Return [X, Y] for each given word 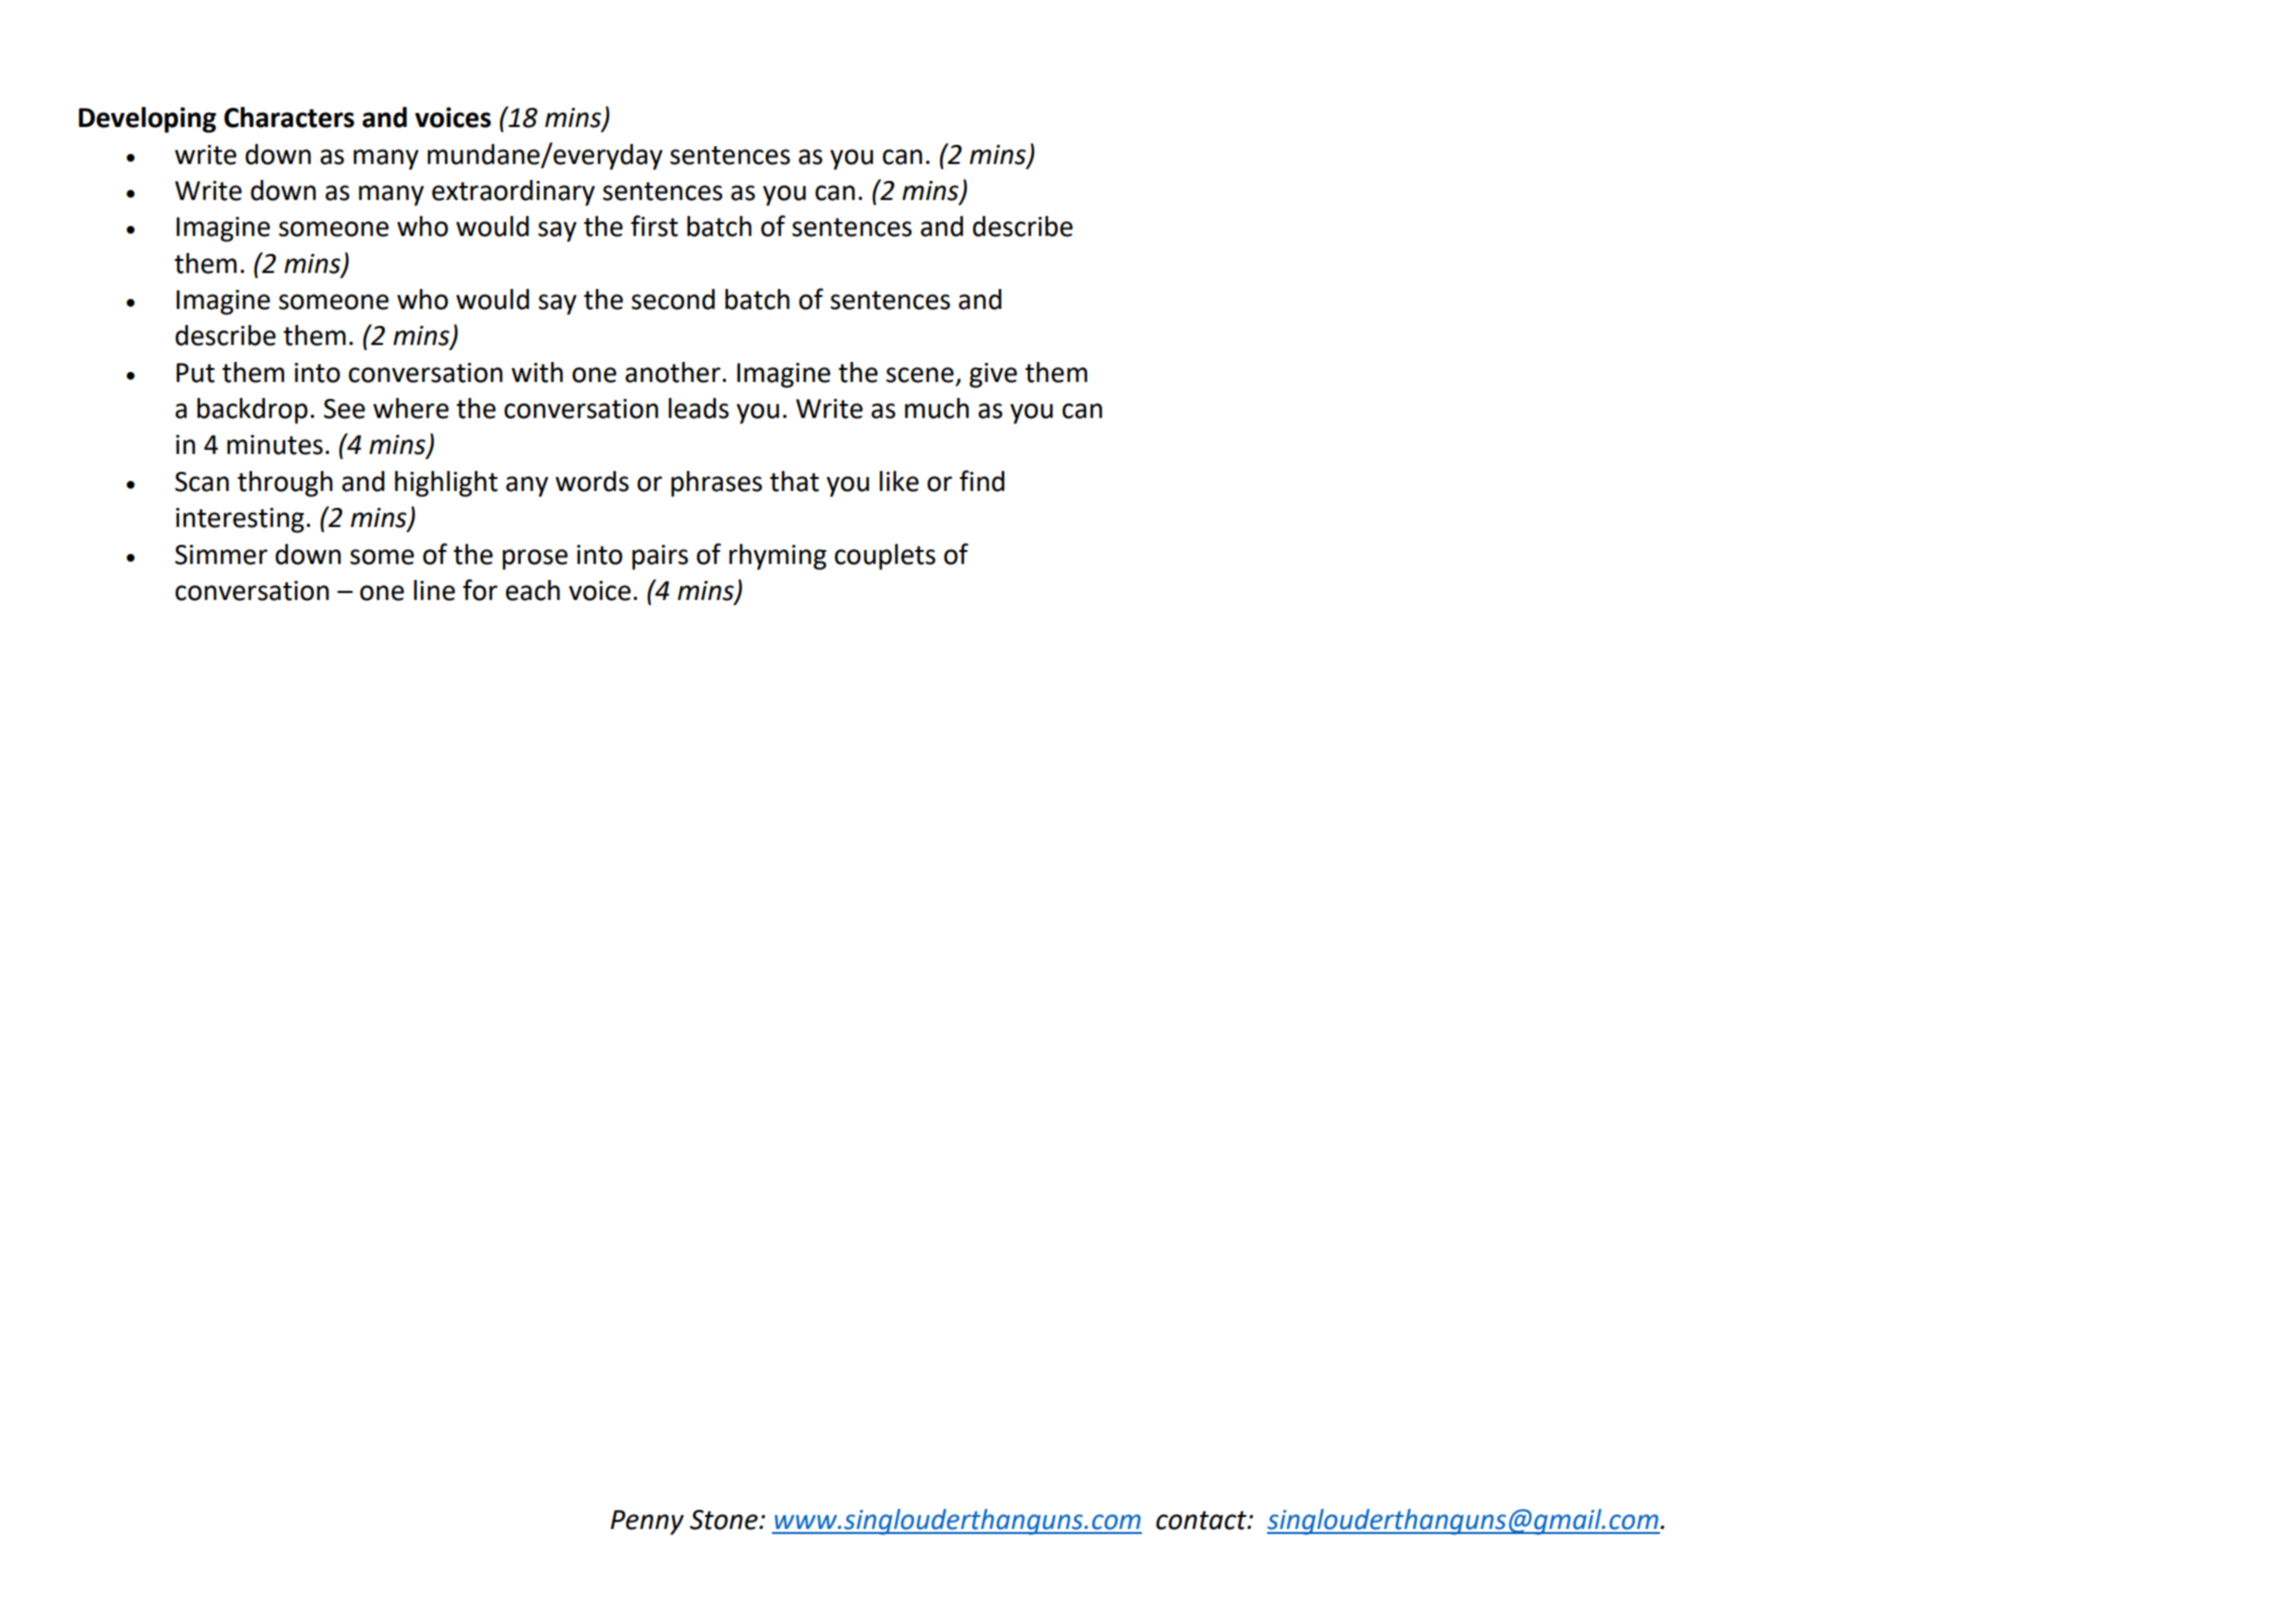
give [993, 375]
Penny [647, 1522]
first [654, 226]
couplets [885, 557]
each [533, 590]
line [434, 590]
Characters [289, 117]
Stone [725, 1520]
